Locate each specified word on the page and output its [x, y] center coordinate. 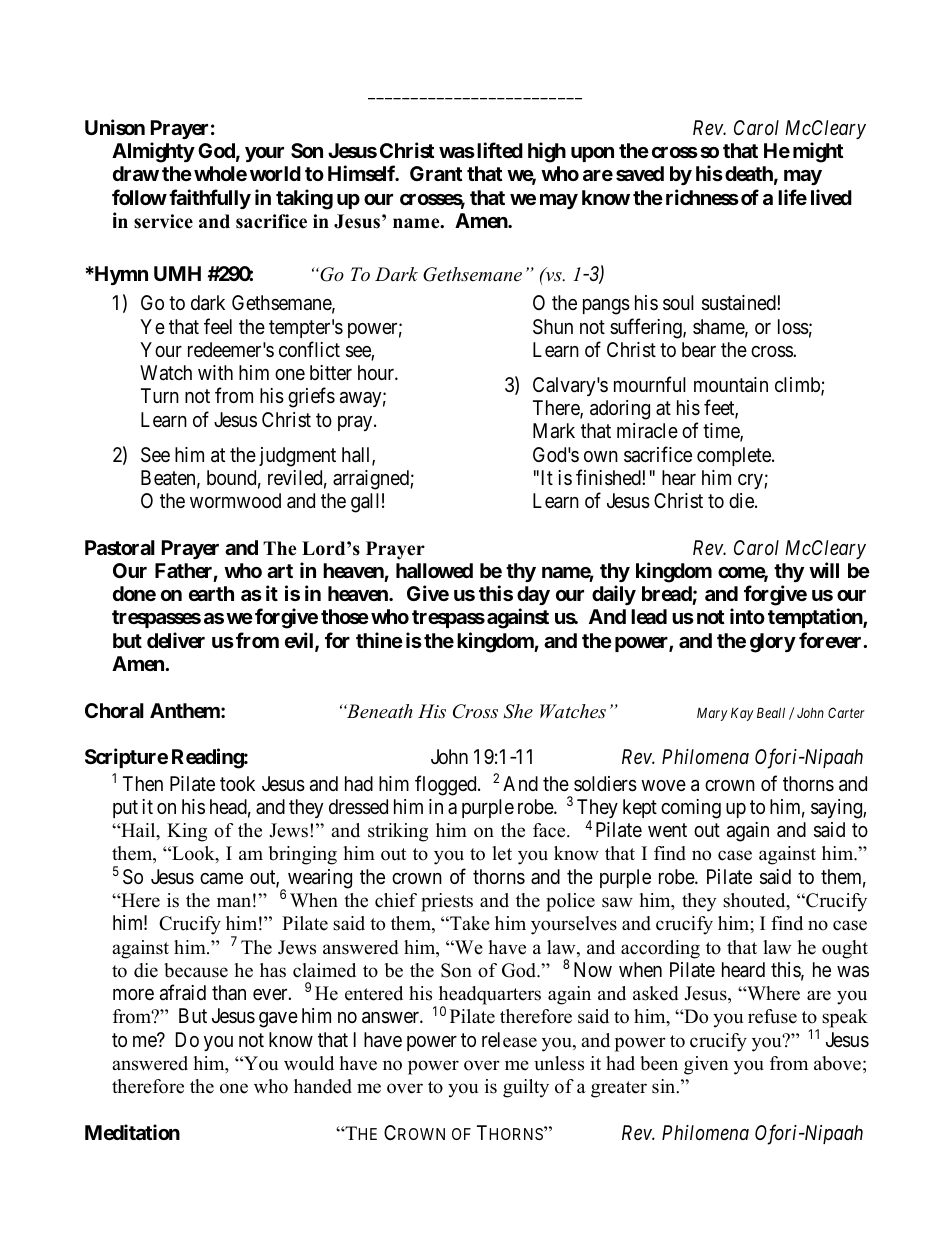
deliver [176, 640]
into [747, 616]
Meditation [132, 1132]
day [533, 595]
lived [831, 197]
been [659, 1063]
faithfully [210, 199]
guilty [526, 1088]
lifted [500, 150]
